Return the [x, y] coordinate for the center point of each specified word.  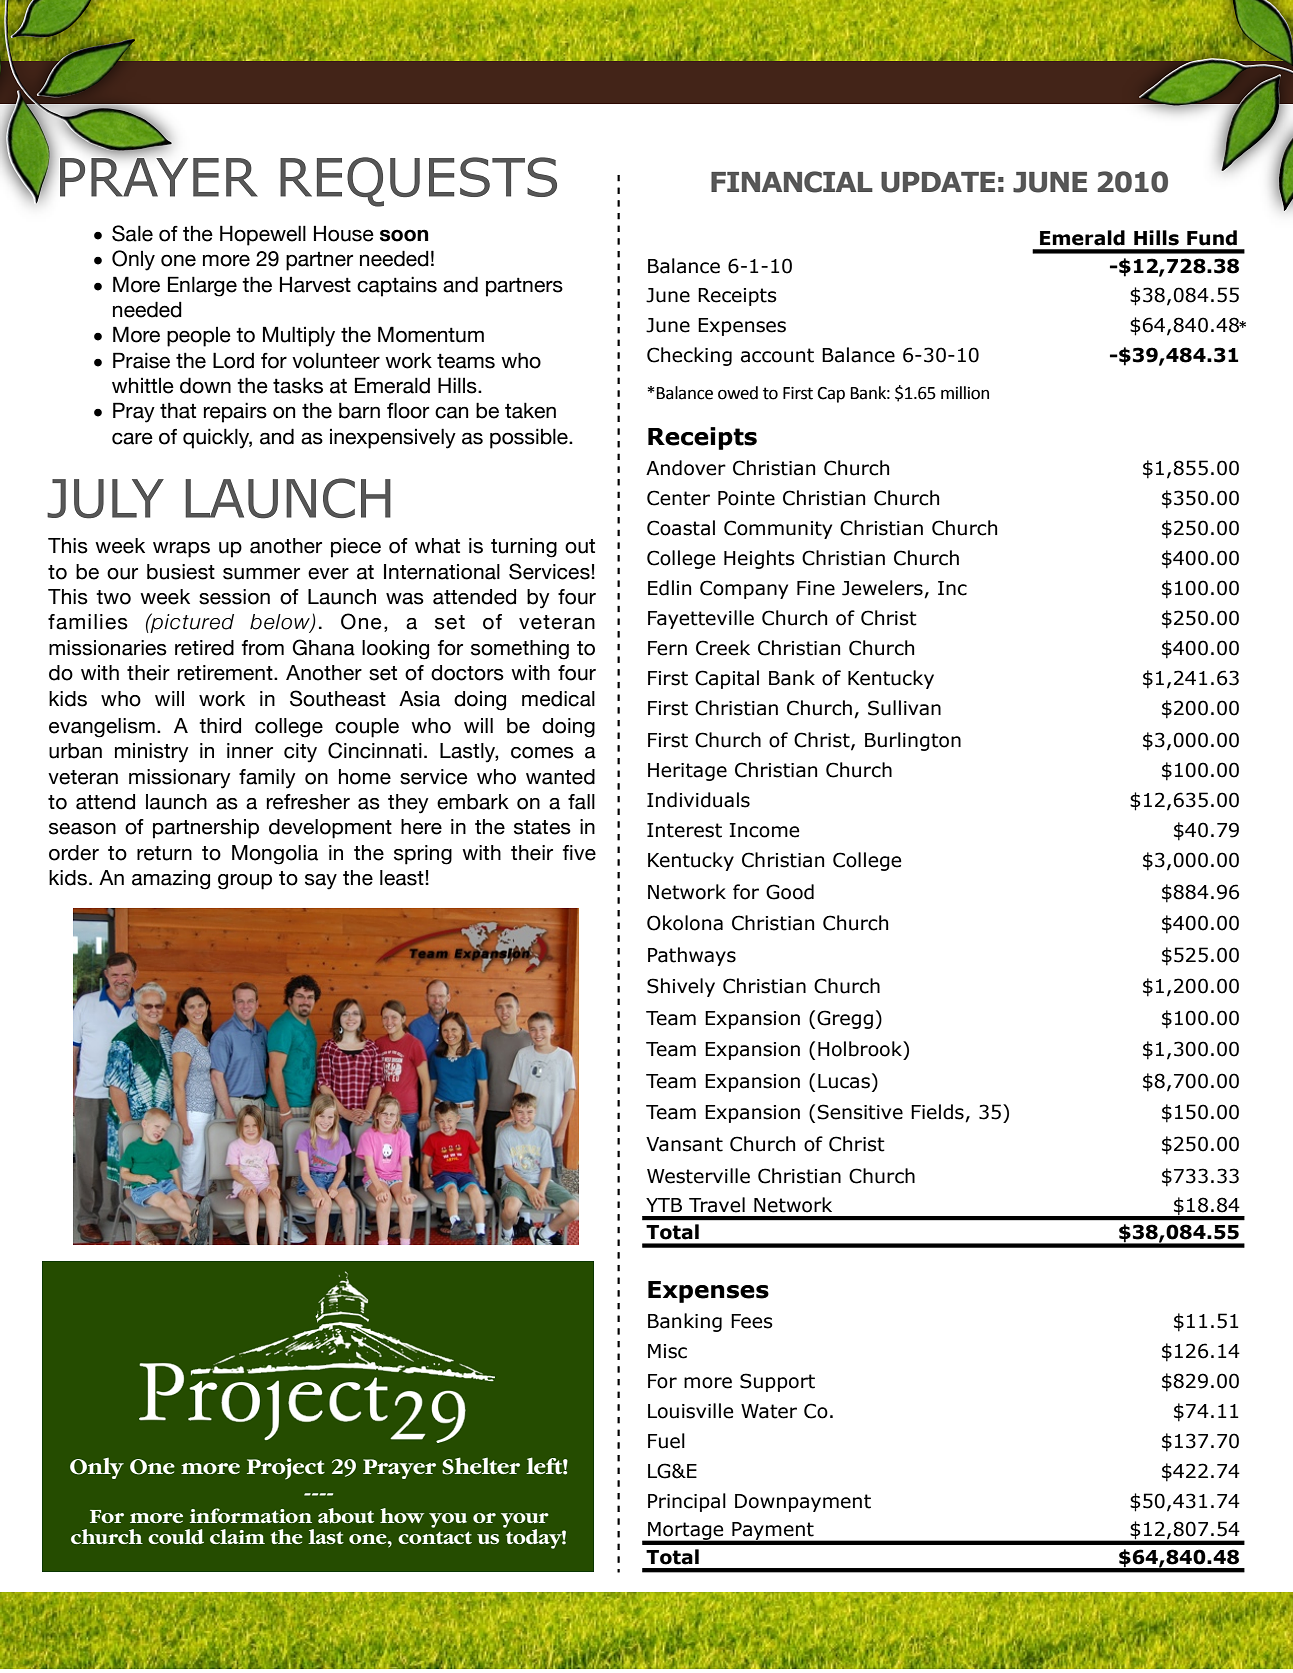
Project [286, 1469]
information [251, 1515]
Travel [717, 1205]
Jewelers [882, 588]
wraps [181, 550]
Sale [132, 233]
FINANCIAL [792, 182]
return [164, 853]
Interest [684, 830]
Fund [1212, 238]
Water [769, 1411]
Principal [687, 1502]
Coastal [681, 528]
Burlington [913, 741]
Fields [938, 1113]
